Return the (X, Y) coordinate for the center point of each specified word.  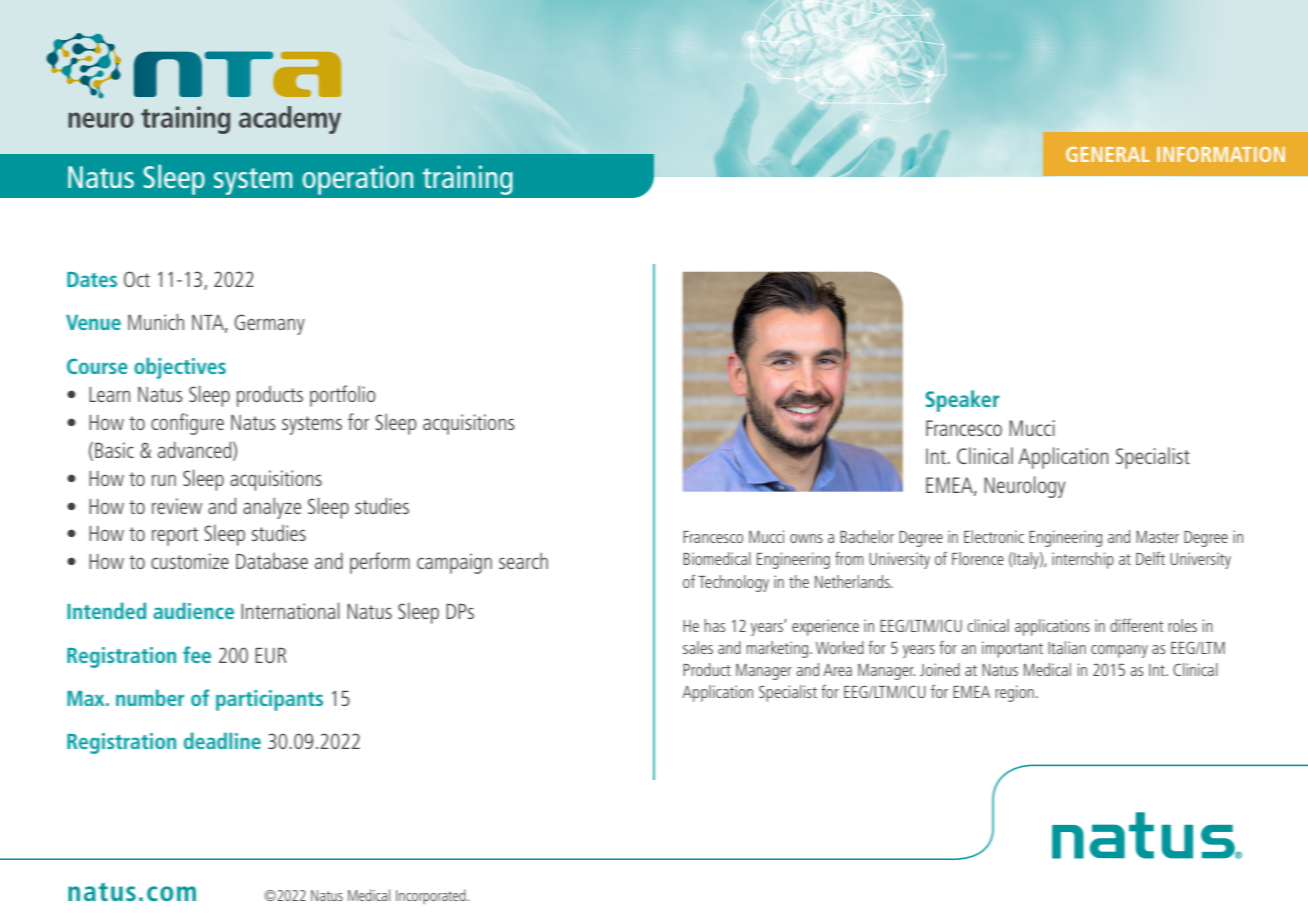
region (1014, 693)
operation (358, 180)
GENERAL (1108, 154)
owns (806, 538)
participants (269, 700)
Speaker (962, 401)
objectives (180, 368)
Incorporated (432, 896)
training (468, 180)
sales (698, 647)
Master (1157, 537)
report (175, 536)
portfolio (343, 396)
